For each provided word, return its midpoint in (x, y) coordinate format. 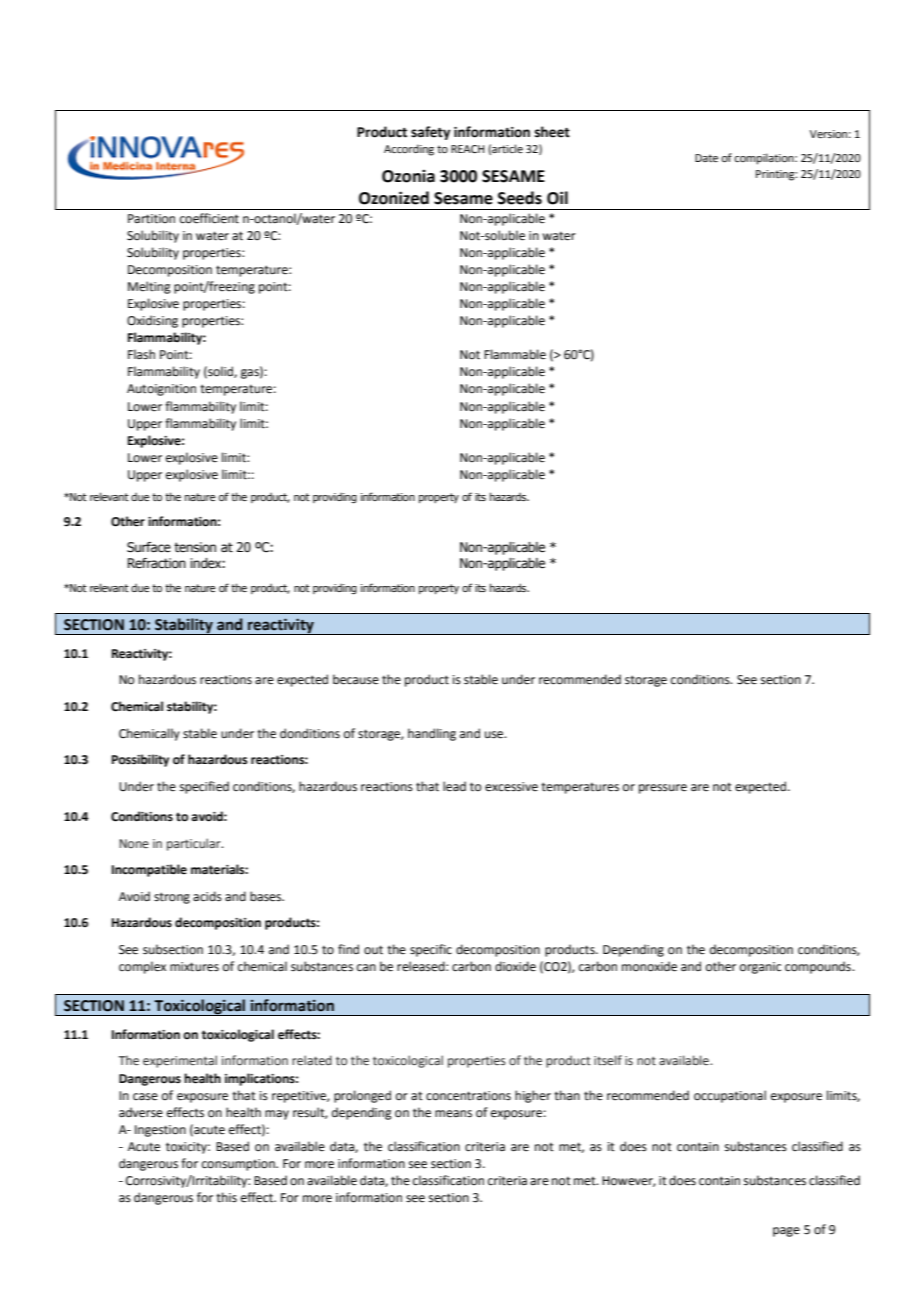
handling (432, 734)
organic (760, 968)
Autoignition (161, 390)
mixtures (194, 967)
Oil (557, 198)
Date (706, 158)
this (226, 1197)
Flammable (515, 354)
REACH (468, 149)
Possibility (140, 760)
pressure (663, 789)
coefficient (209, 218)
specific (431, 950)
